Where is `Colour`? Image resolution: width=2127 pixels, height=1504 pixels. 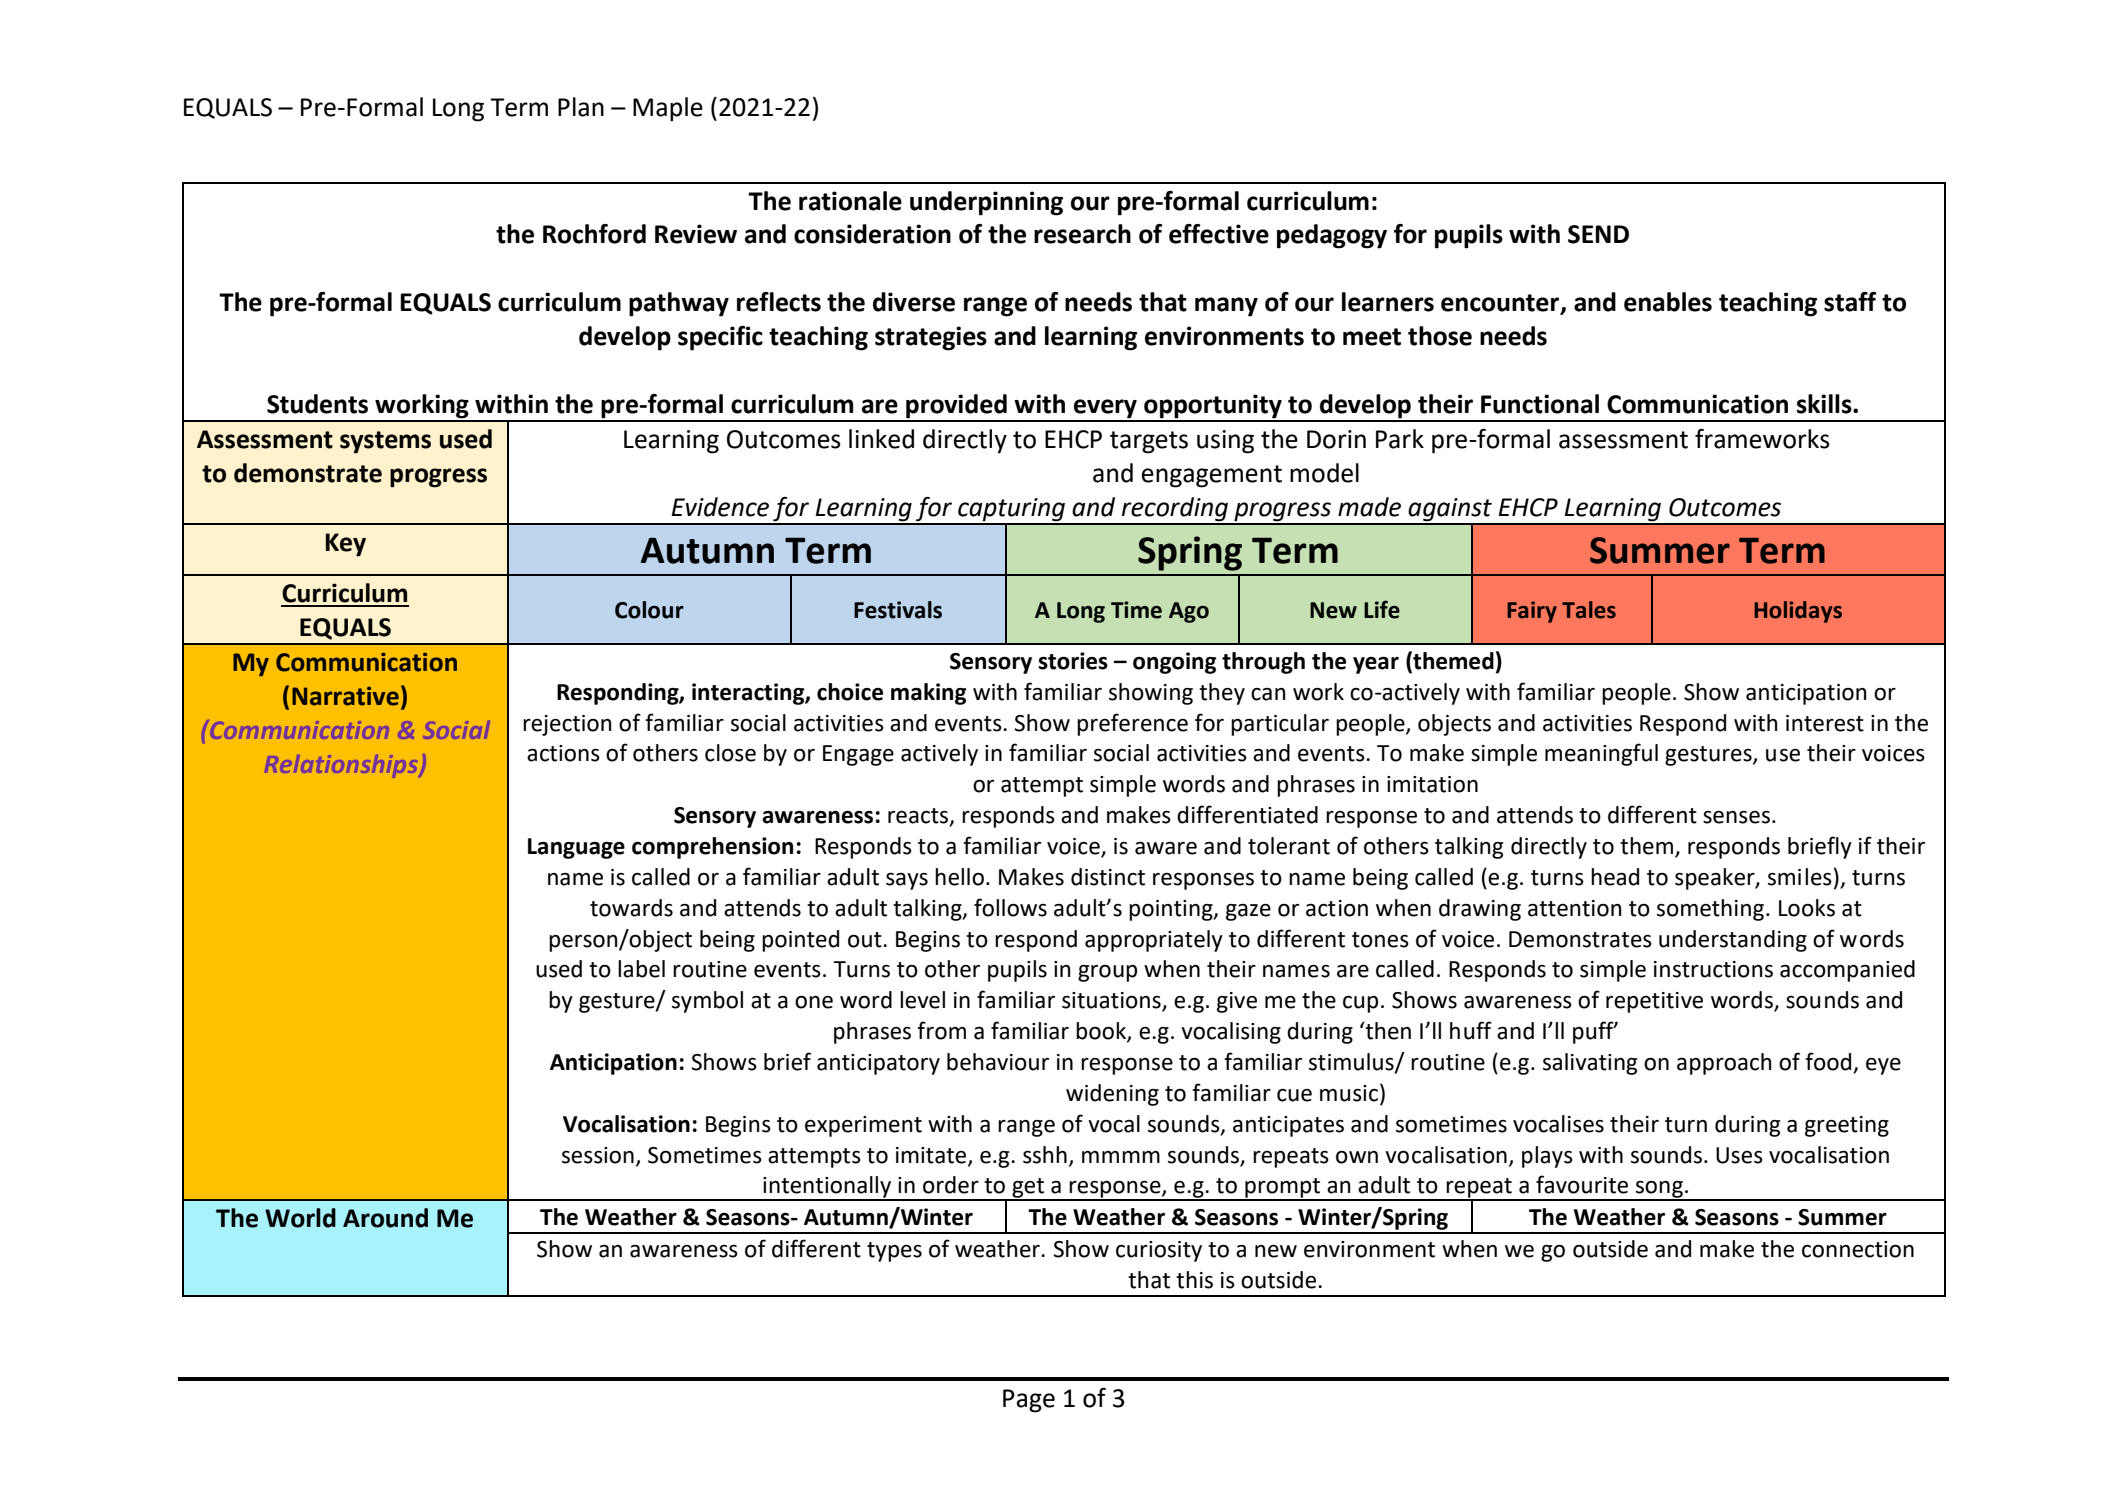 Colour is located at coordinates (649, 610).
